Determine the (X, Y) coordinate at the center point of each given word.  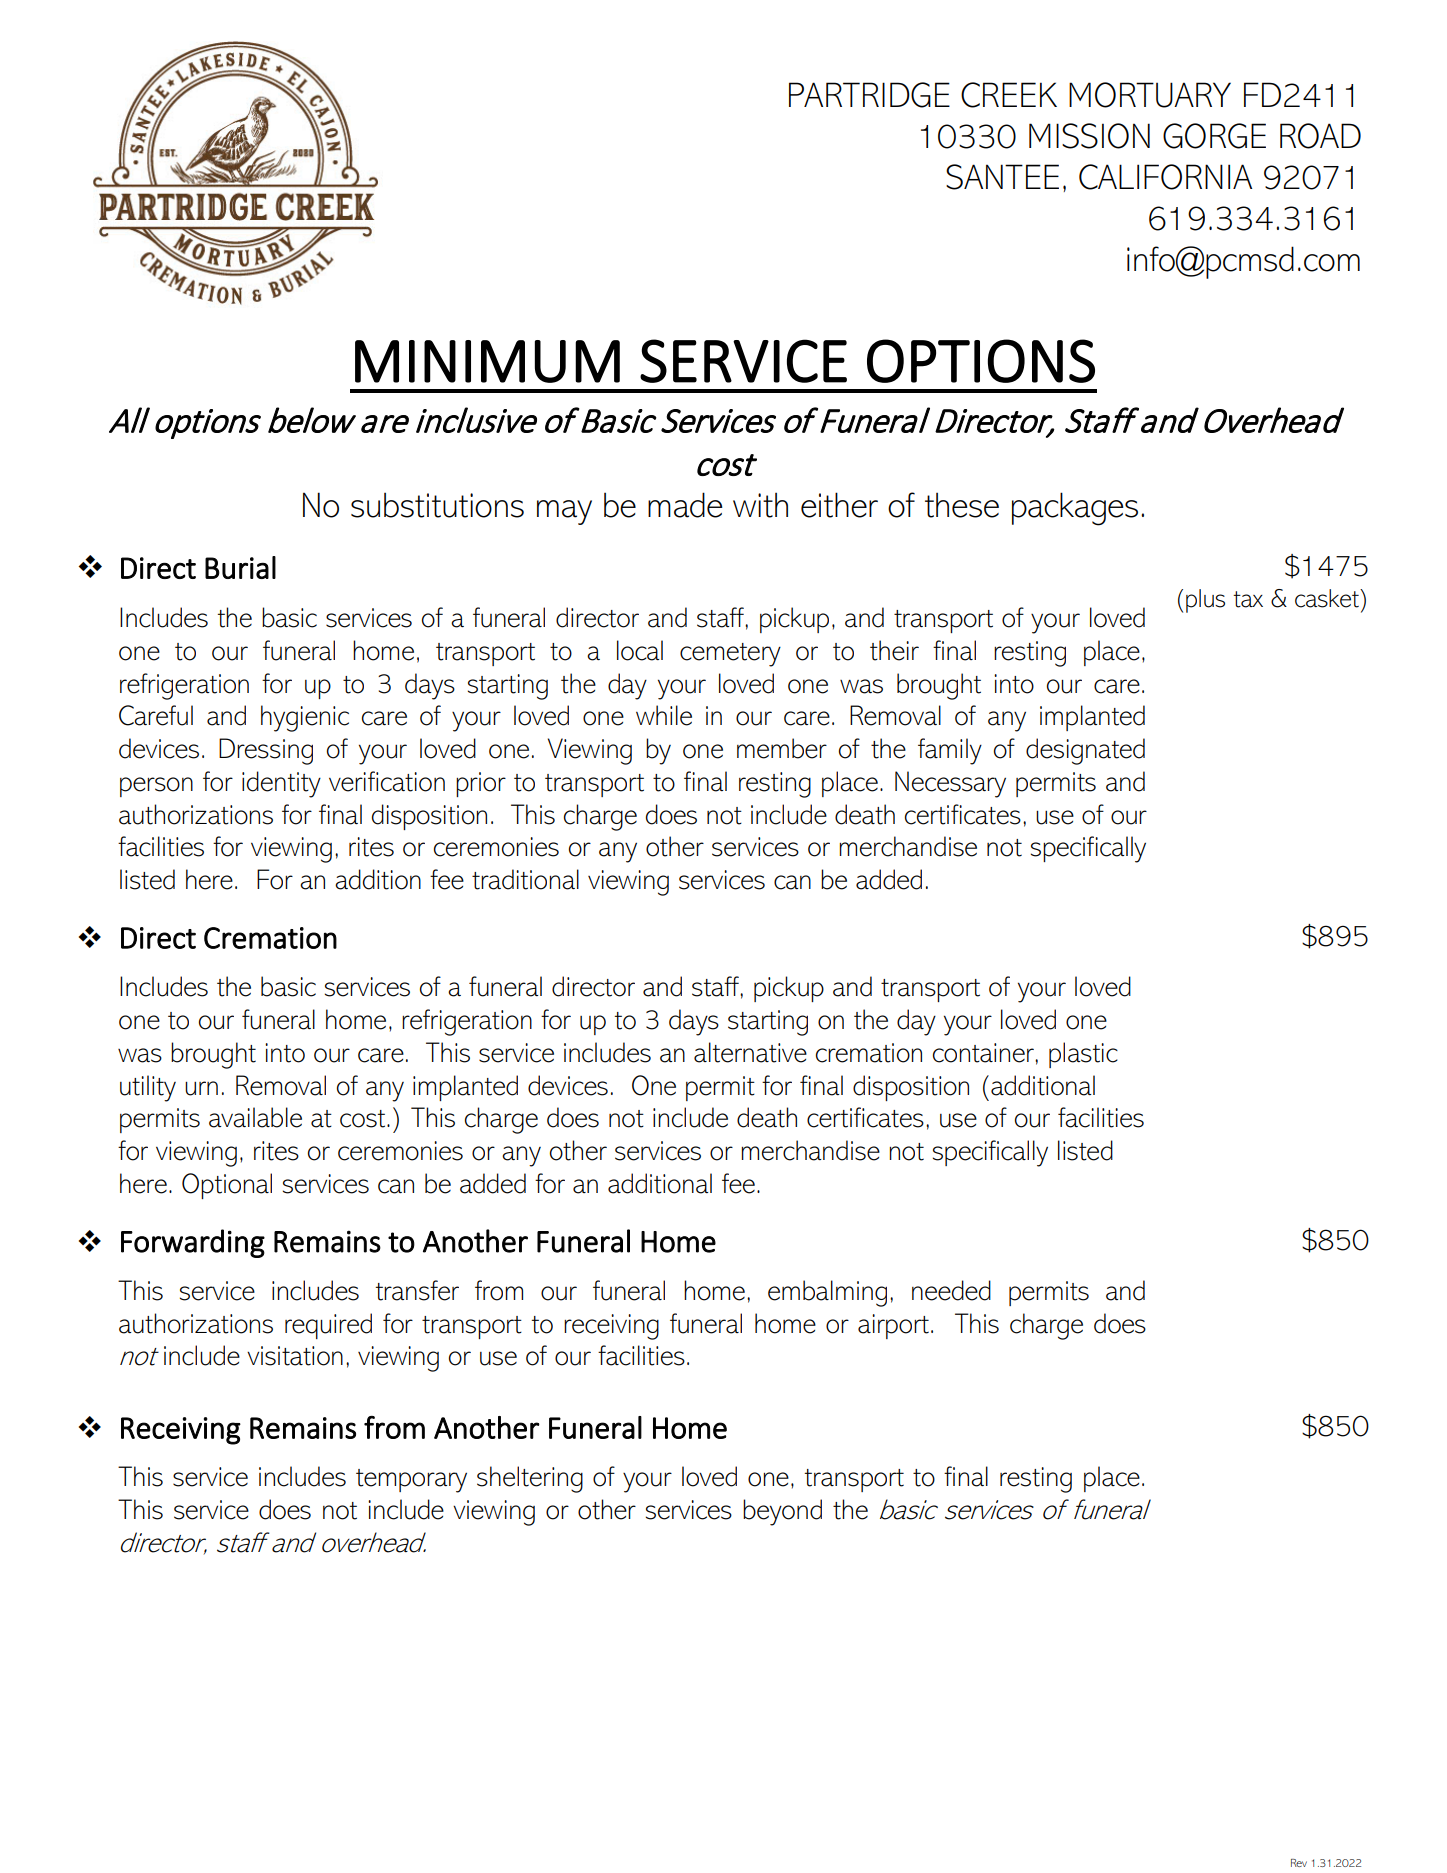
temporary (411, 1481)
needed (951, 1290)
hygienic (305, 718)
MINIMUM (487, 361)
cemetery (730, 655)
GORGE (1214, 136)
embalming (827, 1293)
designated (1085, 751)
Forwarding (193, 1243)
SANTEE (1002, 177)
